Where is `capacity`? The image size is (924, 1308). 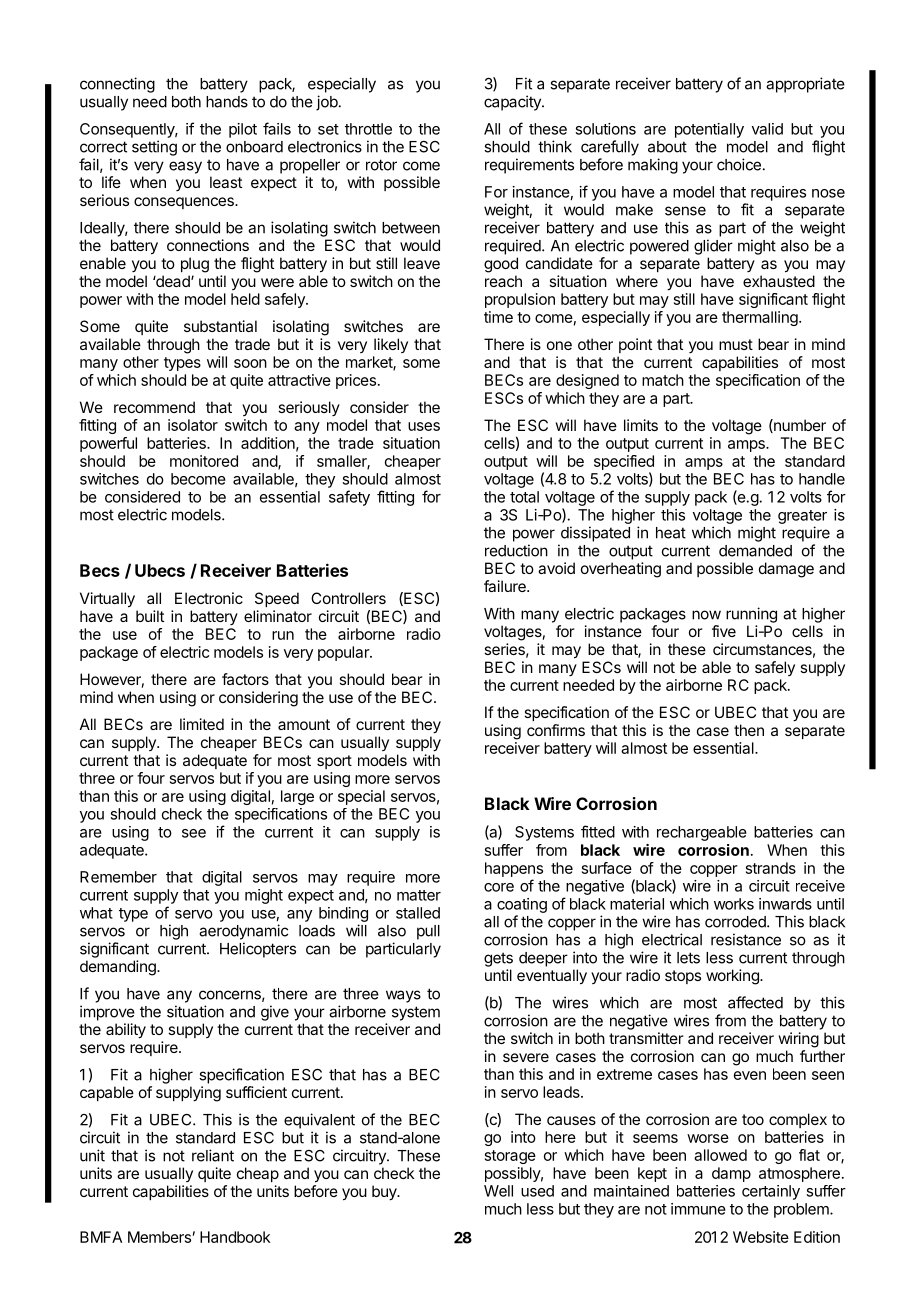 capacity is located at coordinates (513, 103).
